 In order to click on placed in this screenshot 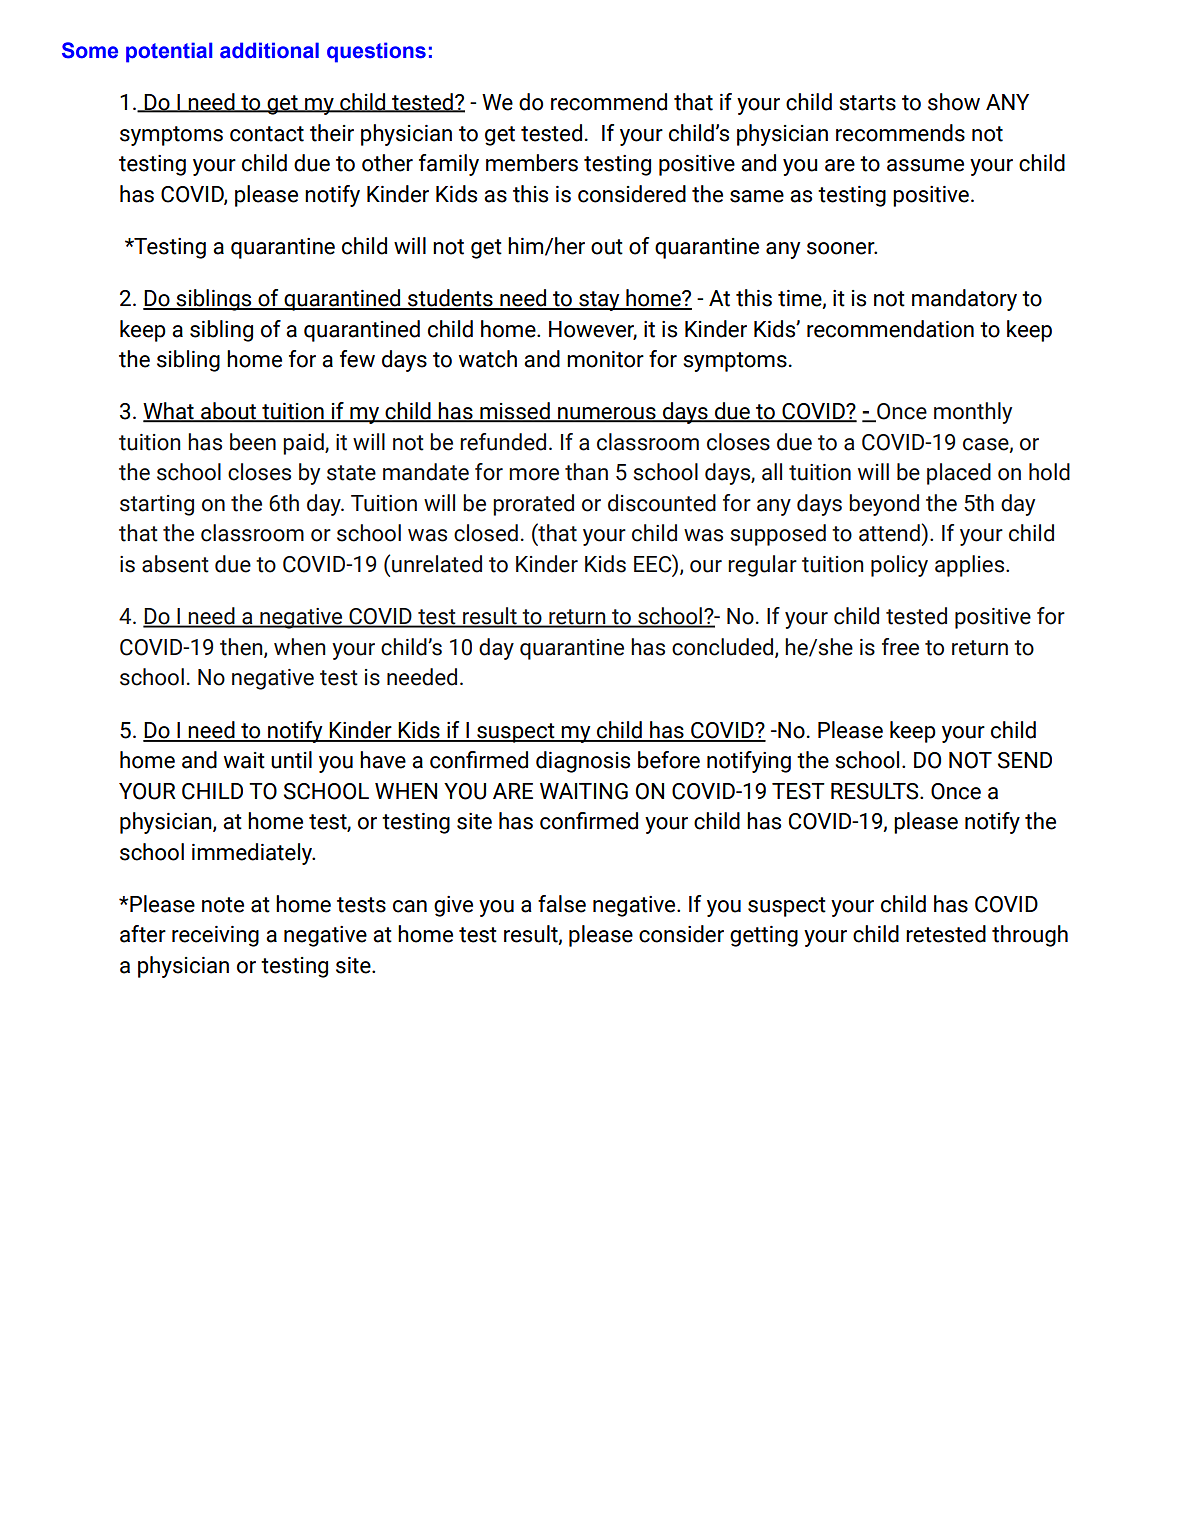, I will do `click(959, 474)`.
